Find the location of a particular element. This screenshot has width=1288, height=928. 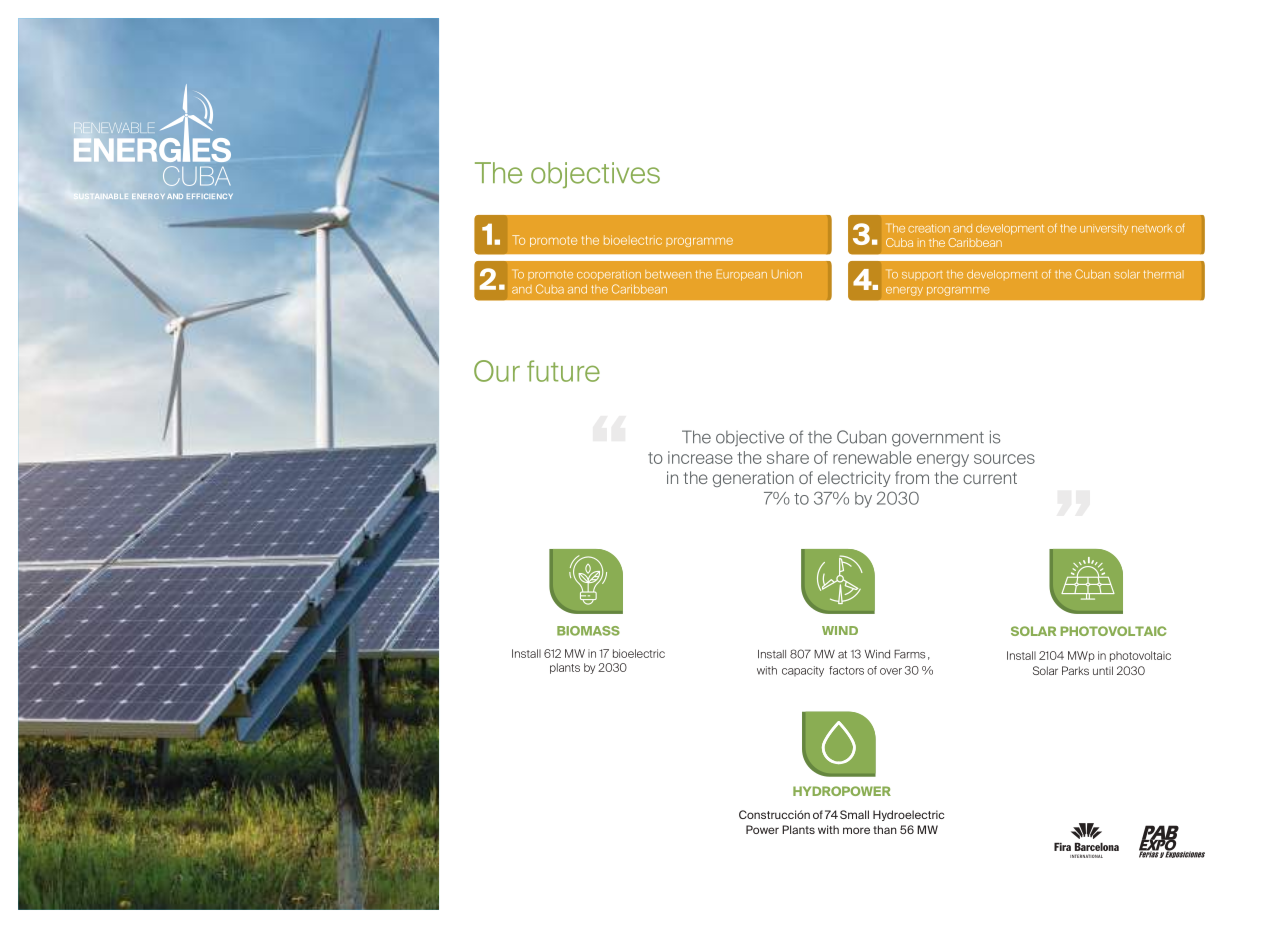

generation is located at coordinates (753, 479).
